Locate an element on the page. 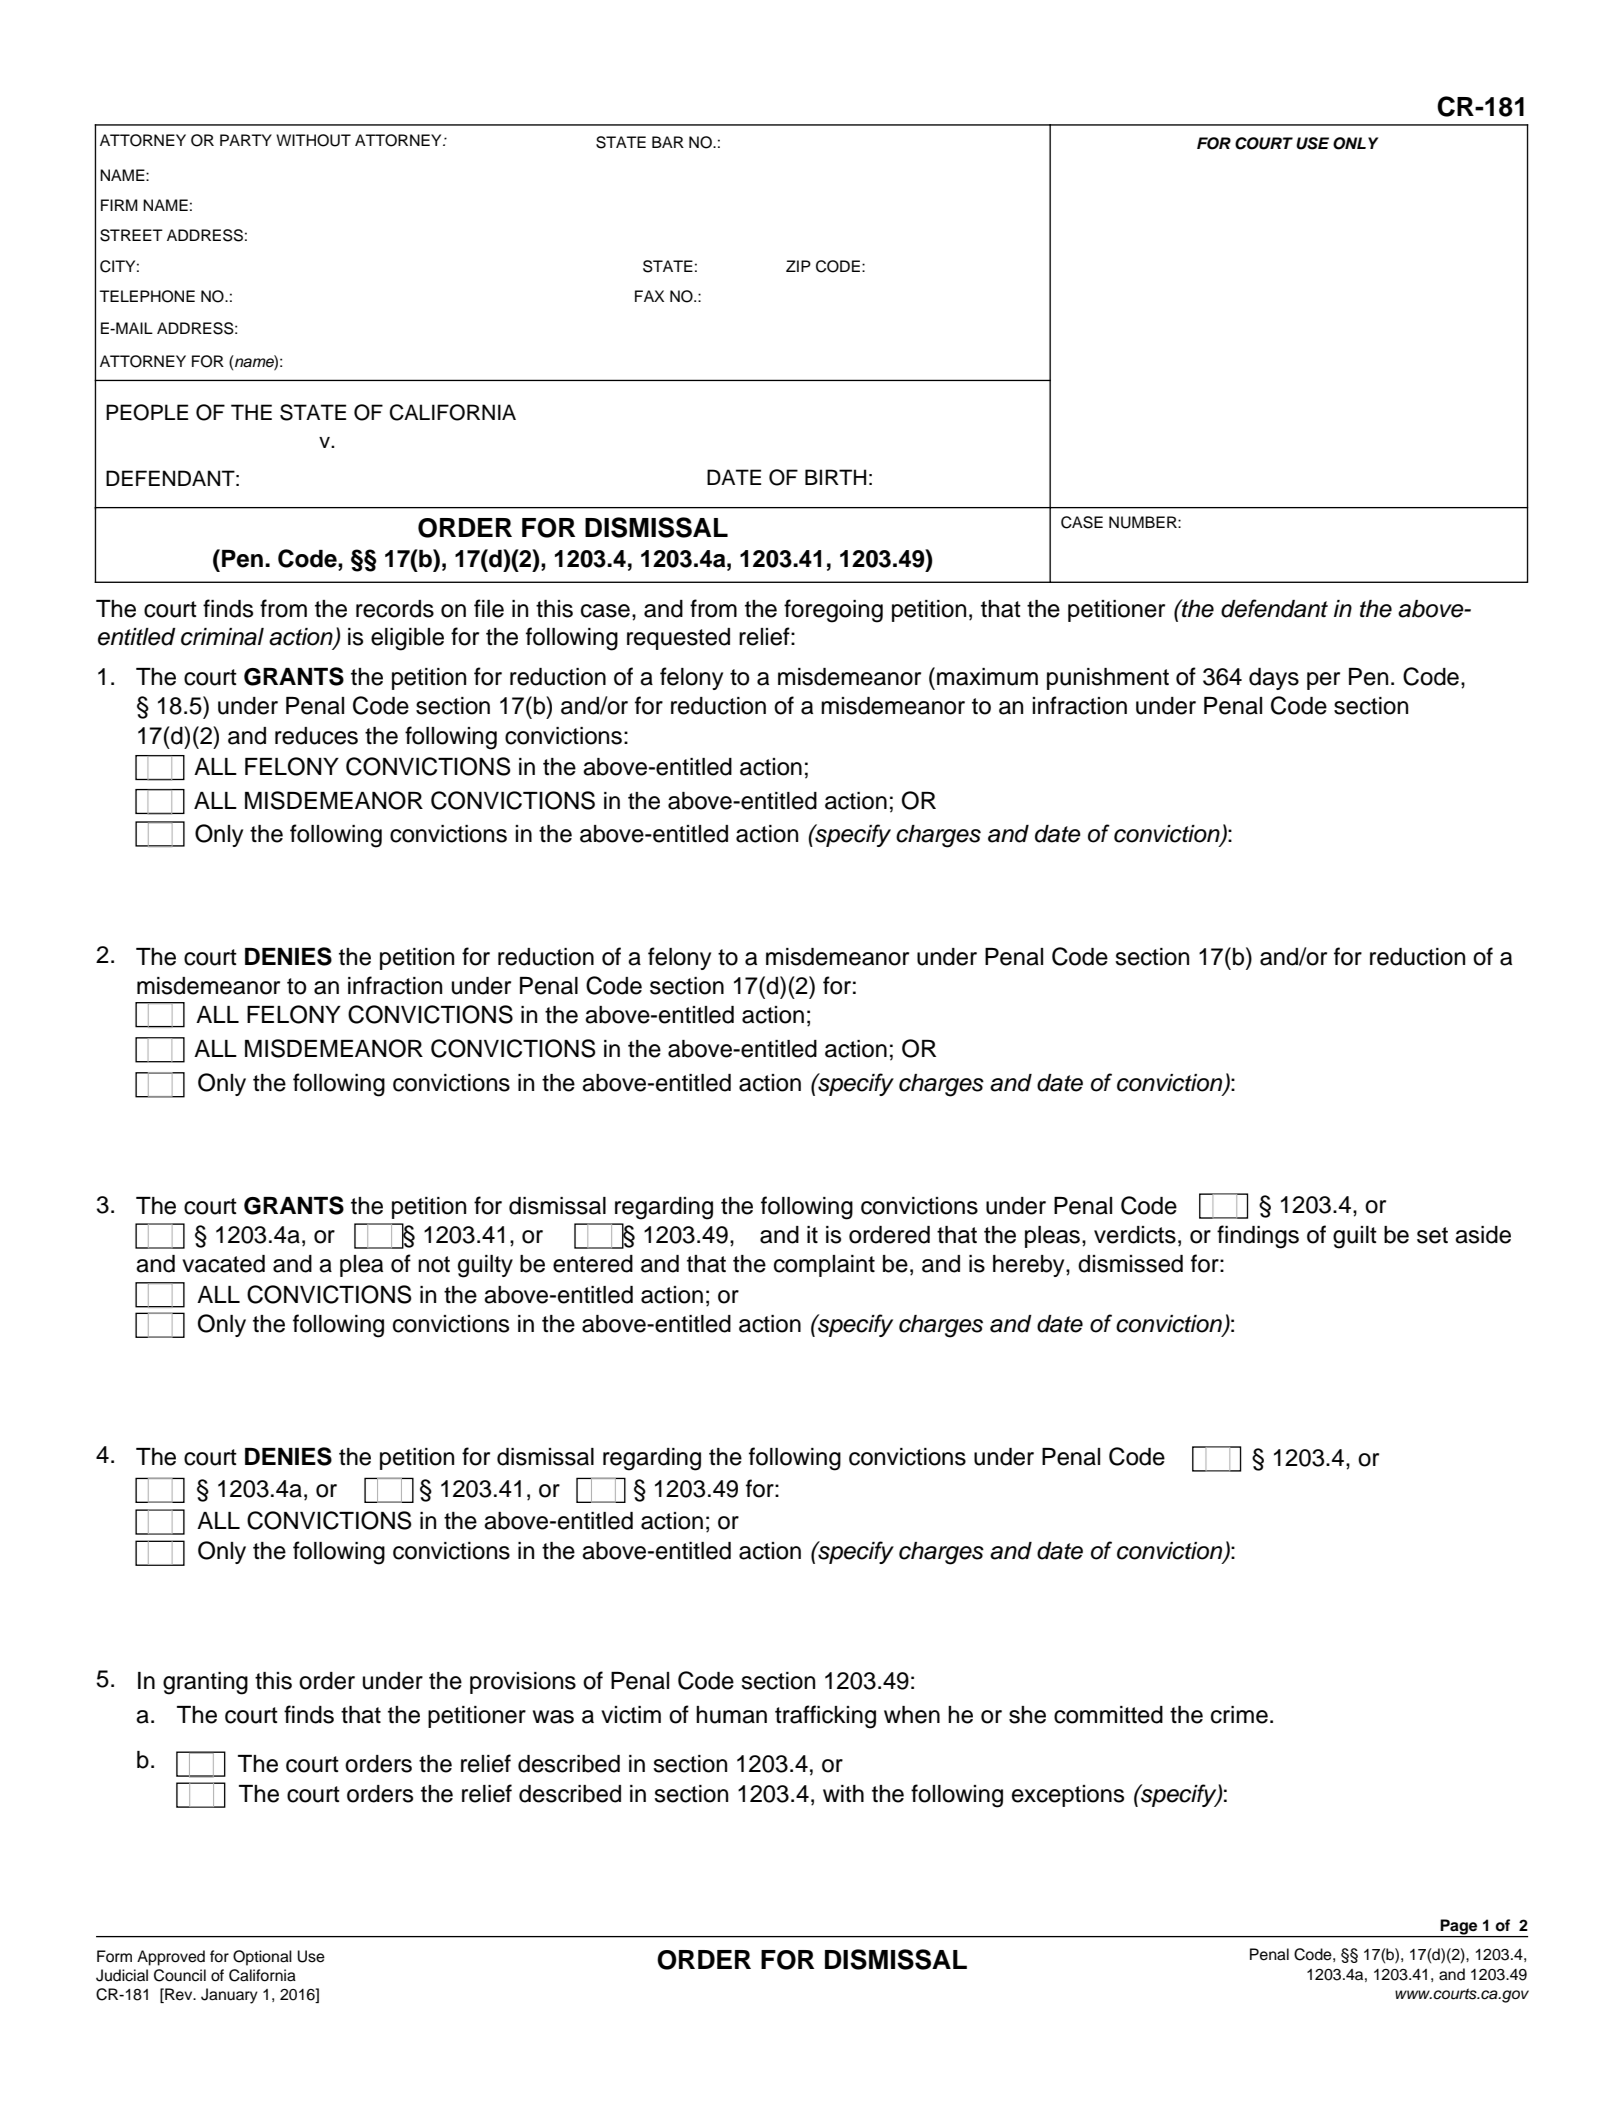 The width and height of the document is (1623, 2101). vacated is located at coordinates (223, 1264).
